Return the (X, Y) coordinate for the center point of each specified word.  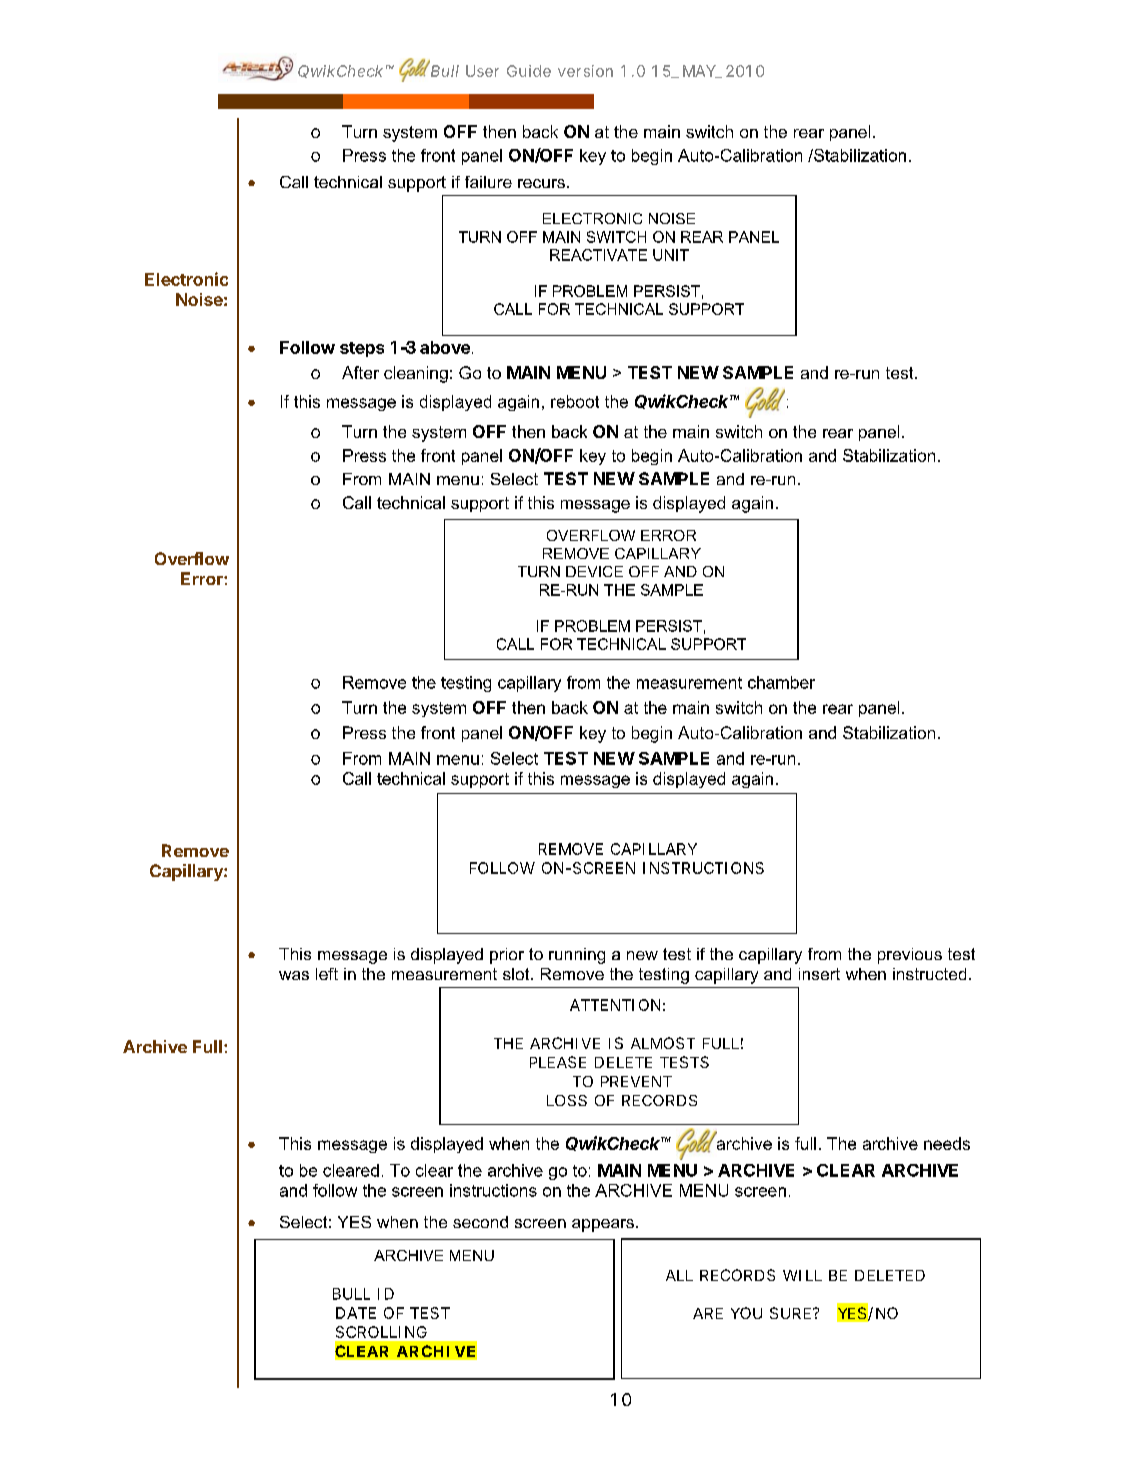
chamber (781, 682)
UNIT (671, 255)
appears (603, 1225)
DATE (356, 1313)
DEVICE (594, 571)
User (482, 71)
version (585, 71)
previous (910, 956)
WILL (802, 1275)
